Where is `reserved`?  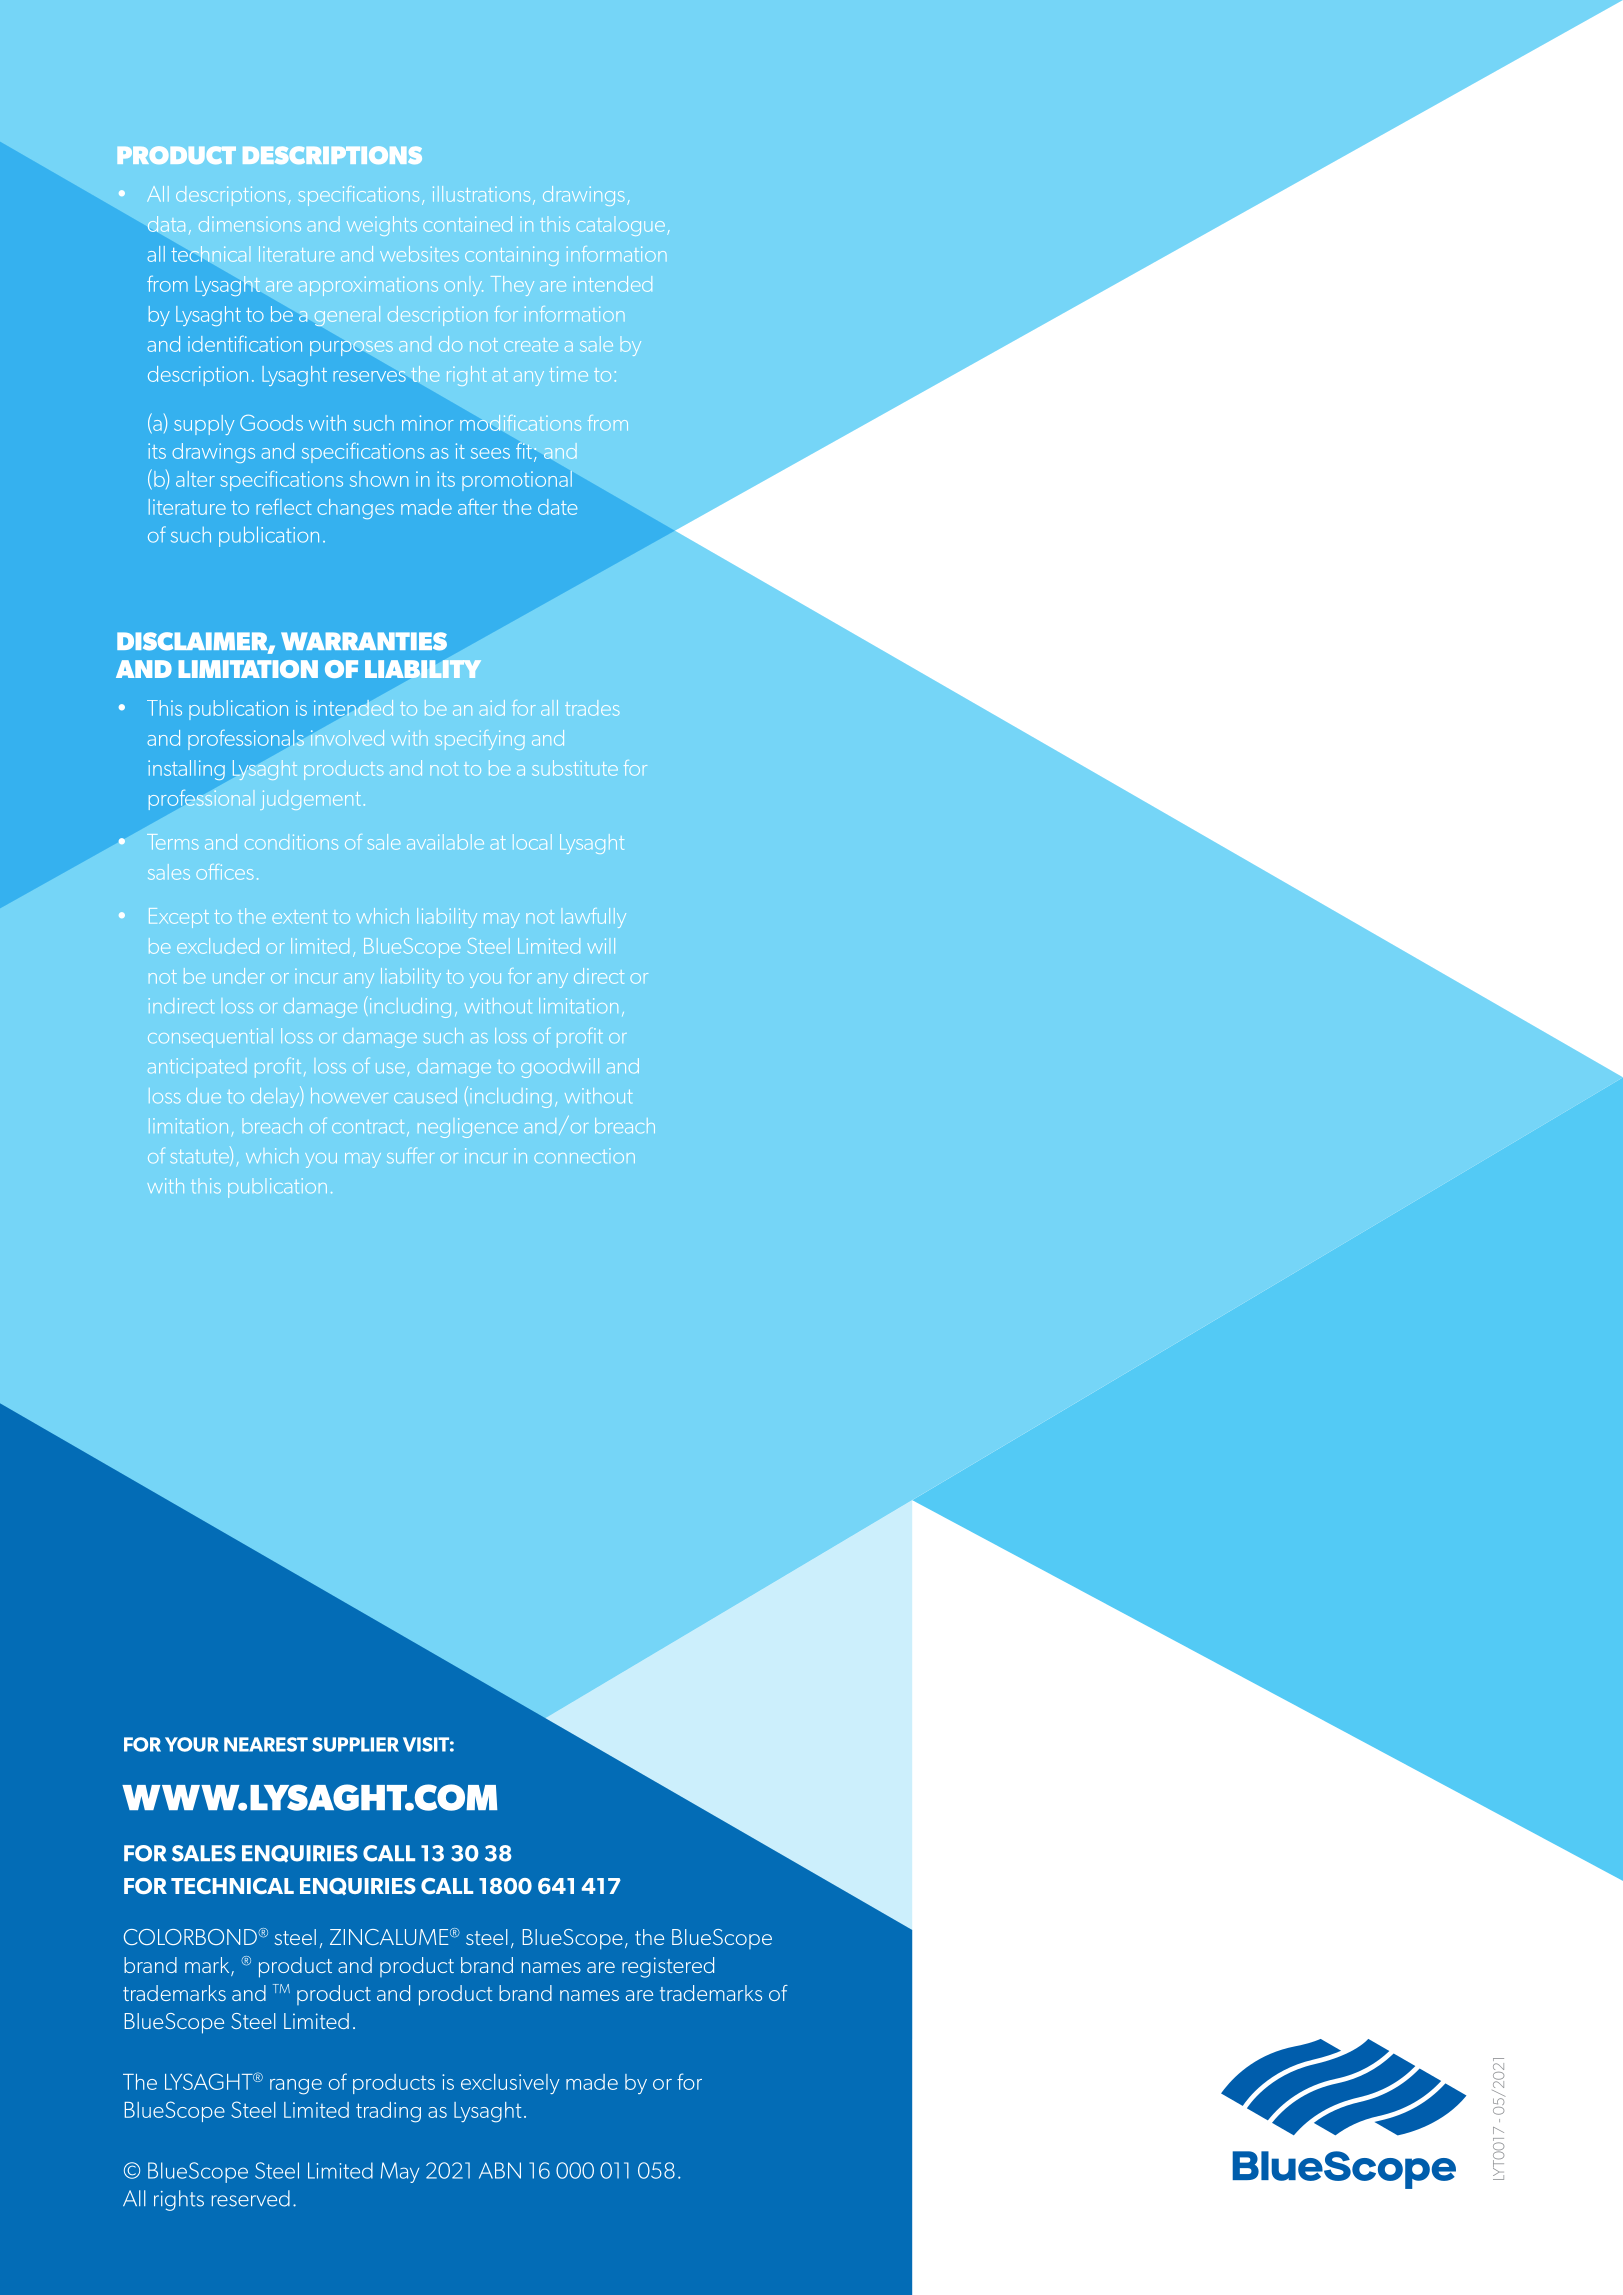
reserved is located at coordinates (251, 2198).
